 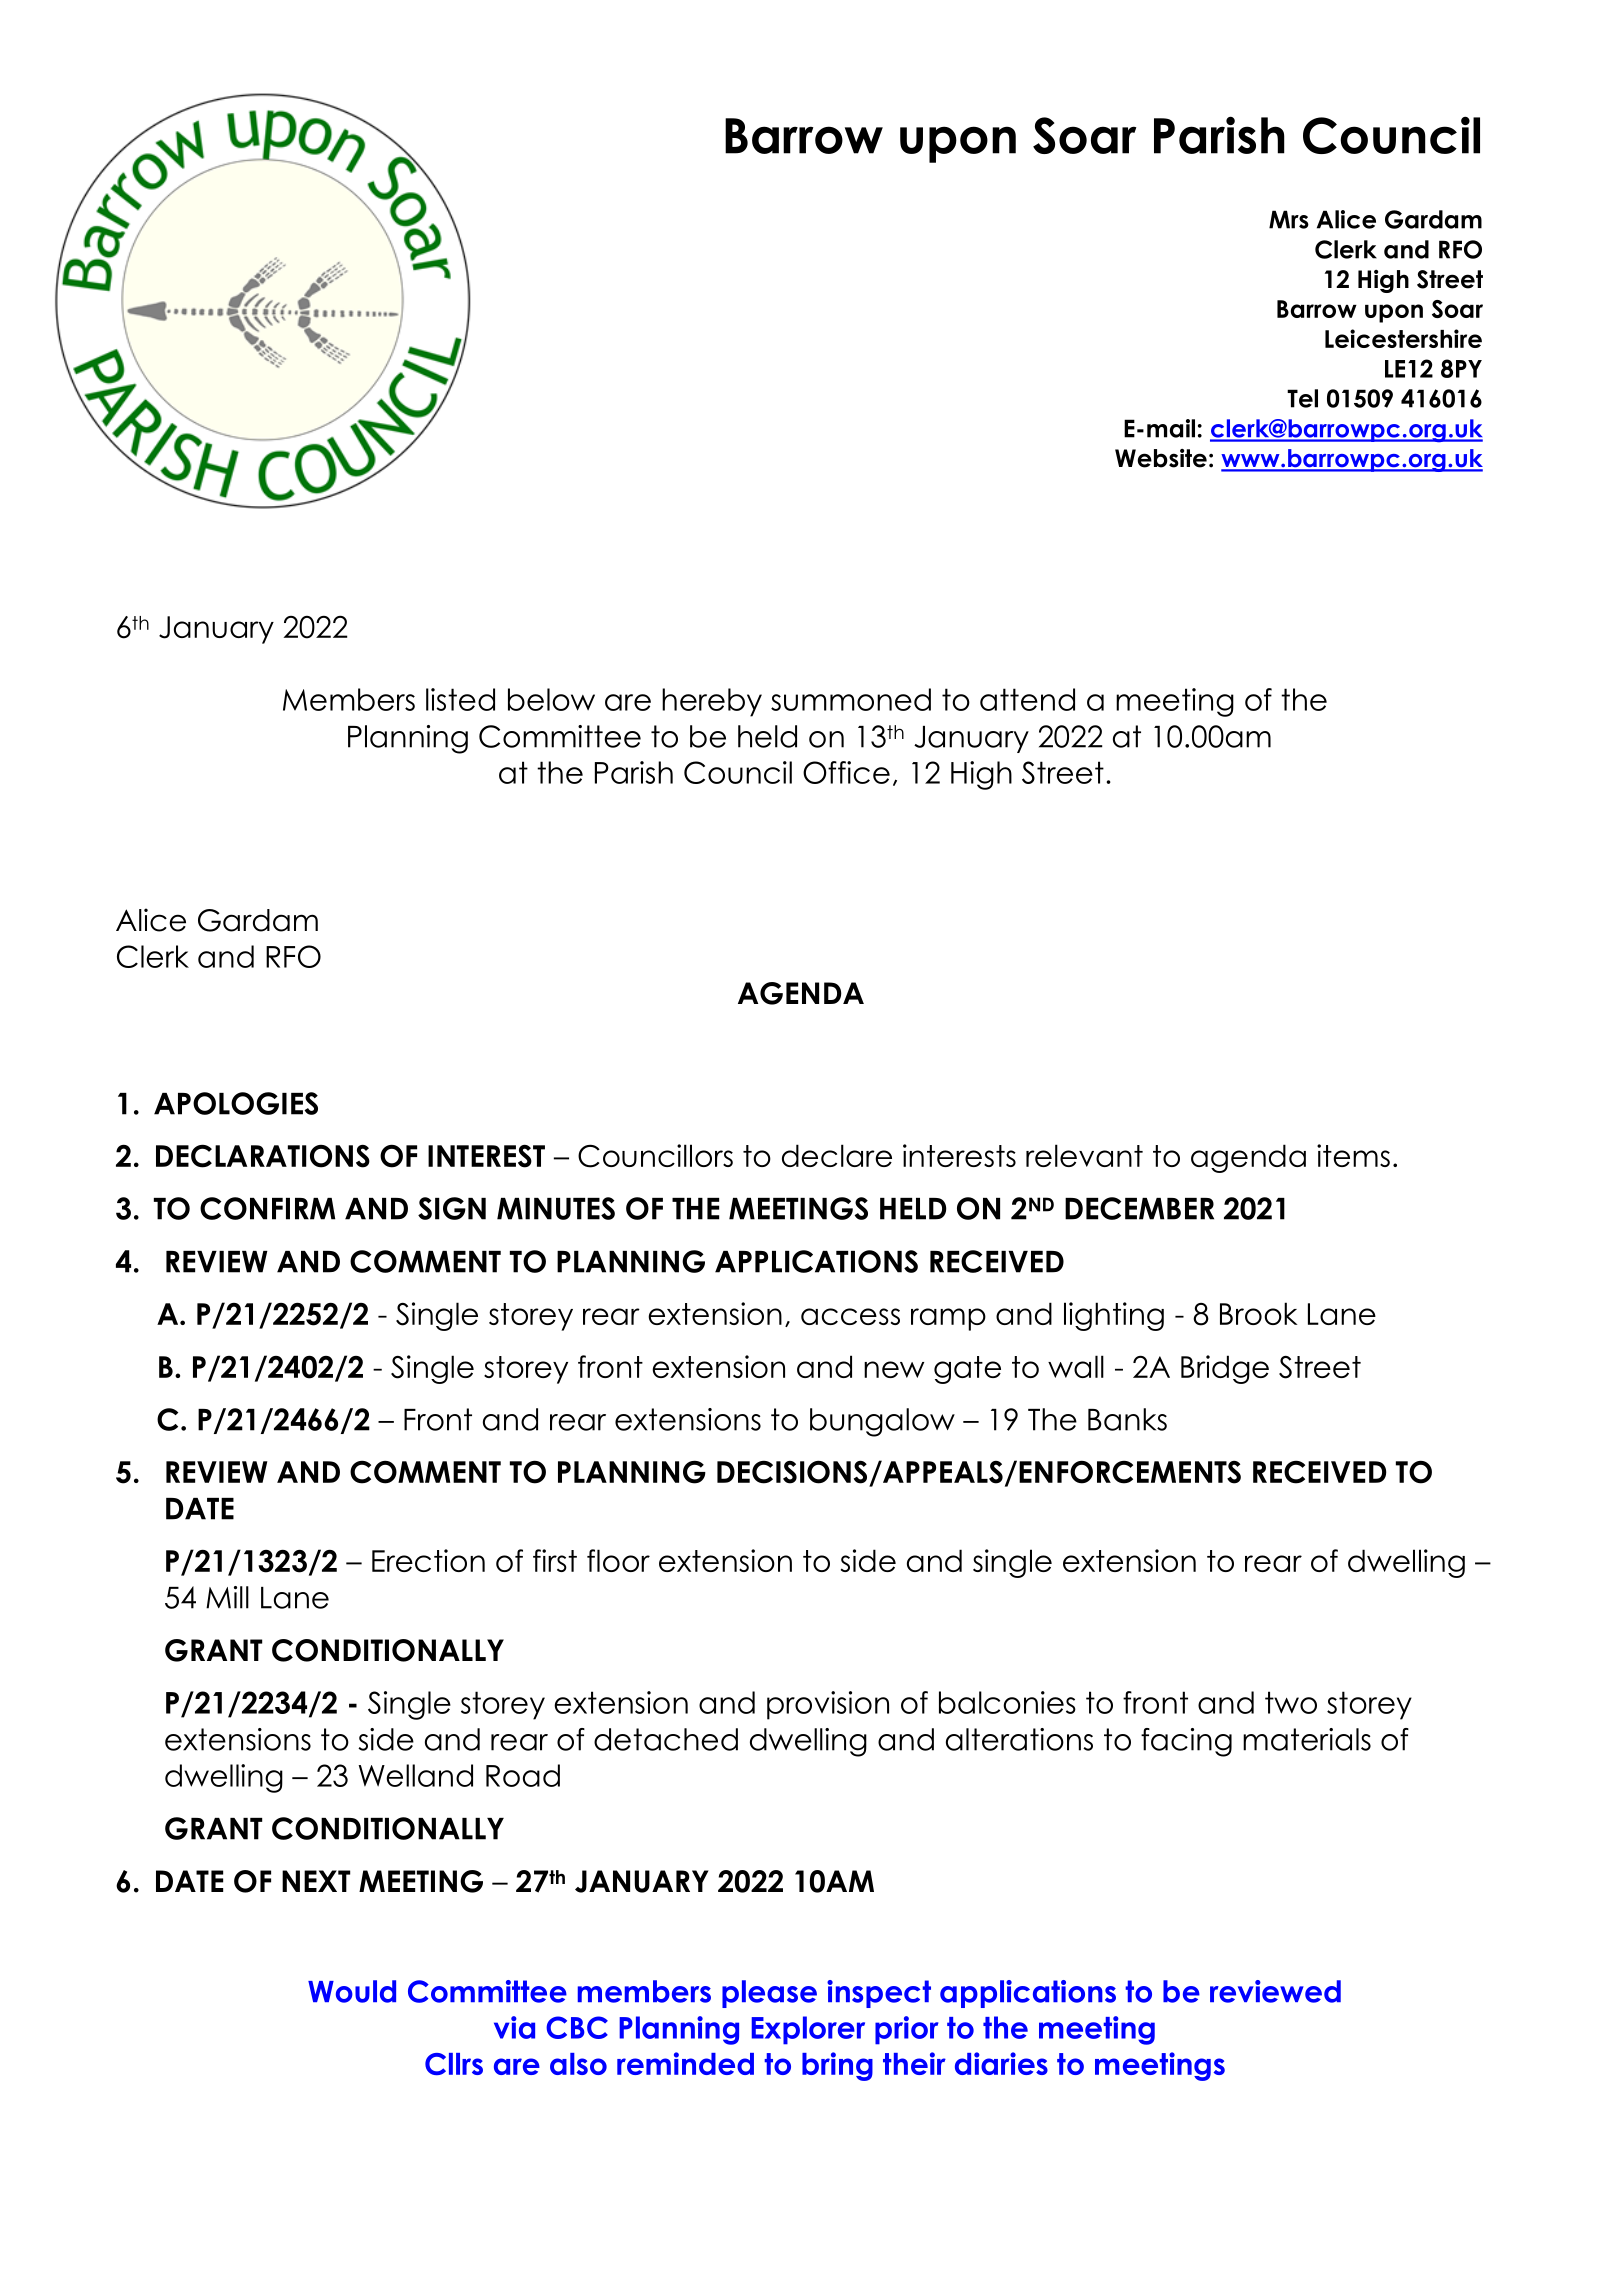 What do you see at coordinates (846, 772) in the document?
I see `Office` at bounding box center [846, 772].
